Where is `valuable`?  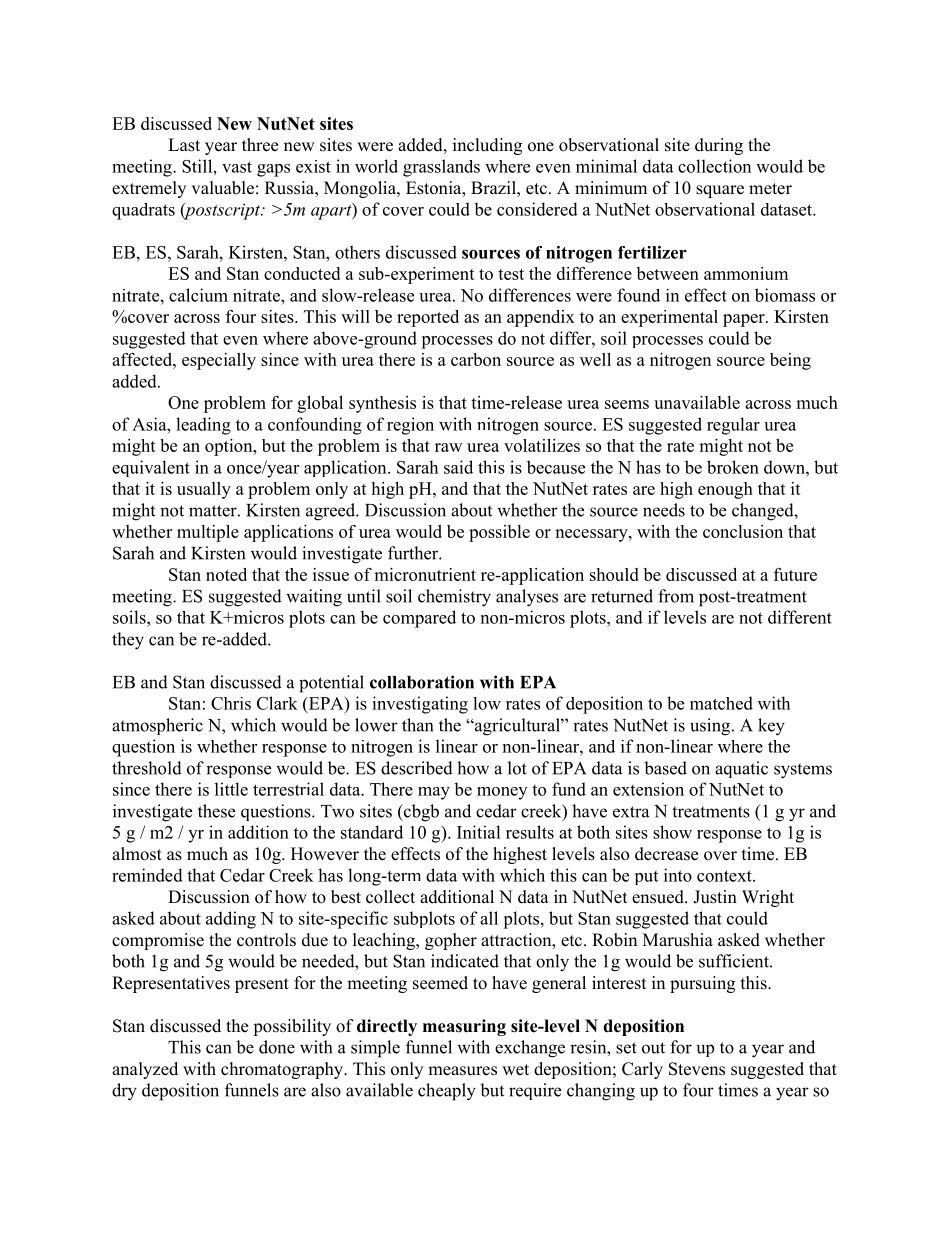
valuable is located at coordinates (222, 188).
